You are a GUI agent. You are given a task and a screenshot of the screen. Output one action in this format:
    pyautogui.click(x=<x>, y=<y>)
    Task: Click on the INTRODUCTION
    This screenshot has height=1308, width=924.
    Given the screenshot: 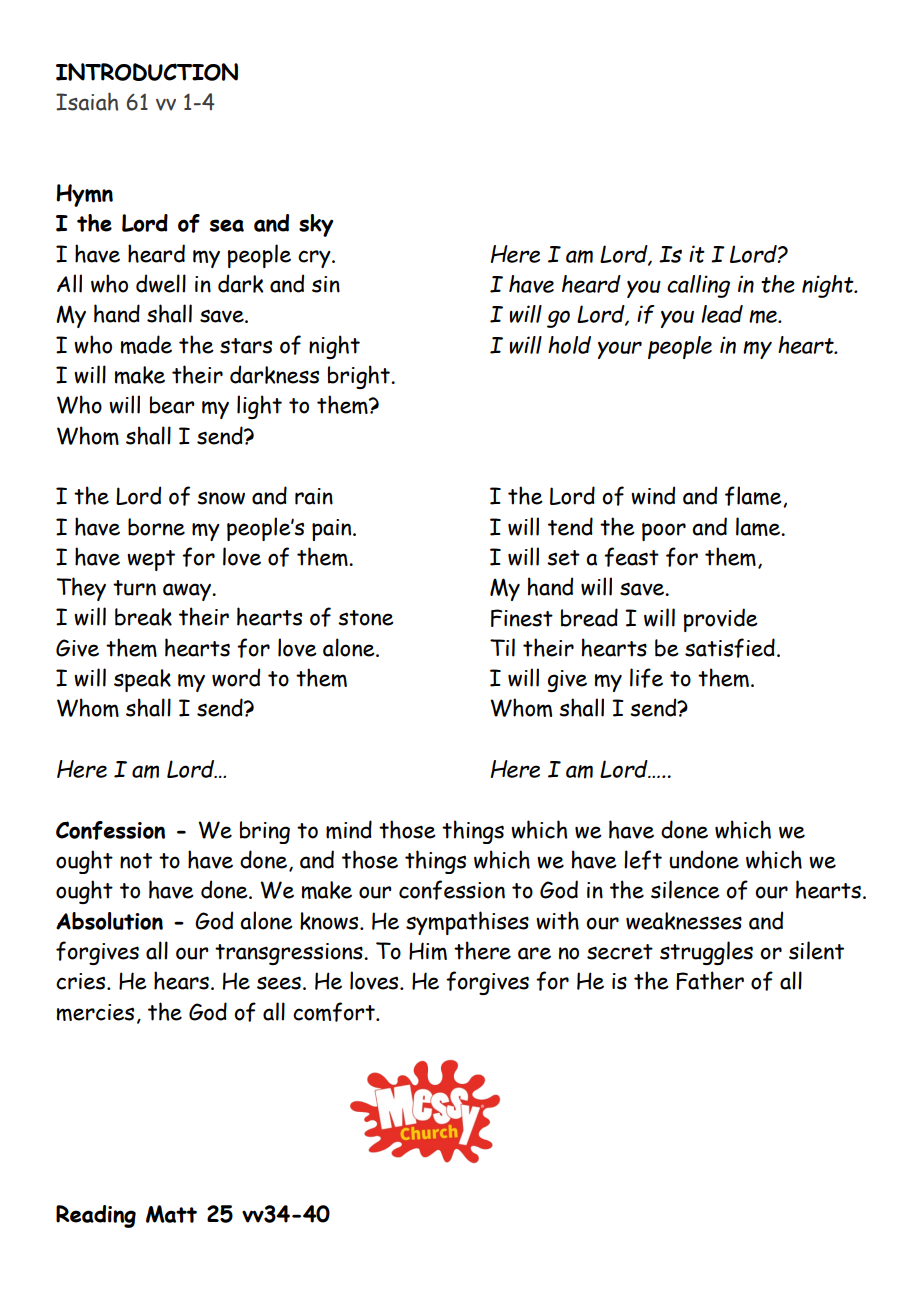 What is the action you would take?
    pyautogui.click(x=147, y=72)
